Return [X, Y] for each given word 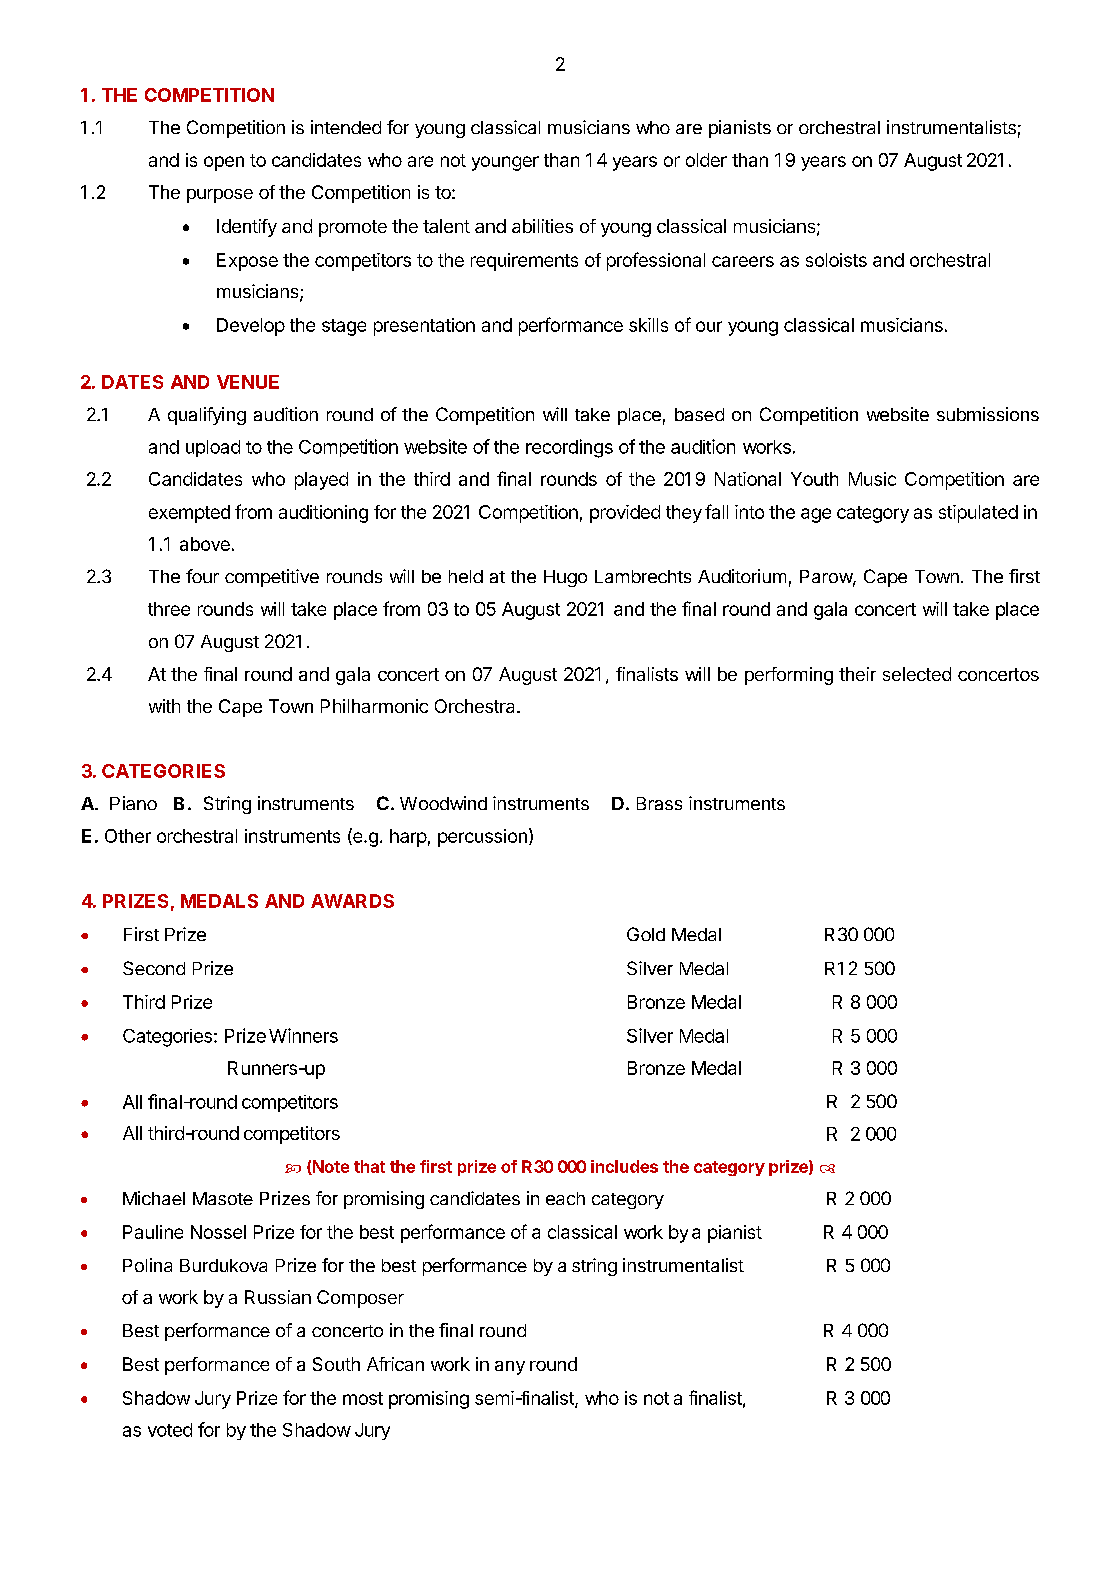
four [202, 576]
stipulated [978, 514]
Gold [646, 934]
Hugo [565, 578]
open [224, 163]
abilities [542, 226]
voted [170, 1430]
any [510, 1368]
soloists [836, 260]
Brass [659, 803]
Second [154, 968]
